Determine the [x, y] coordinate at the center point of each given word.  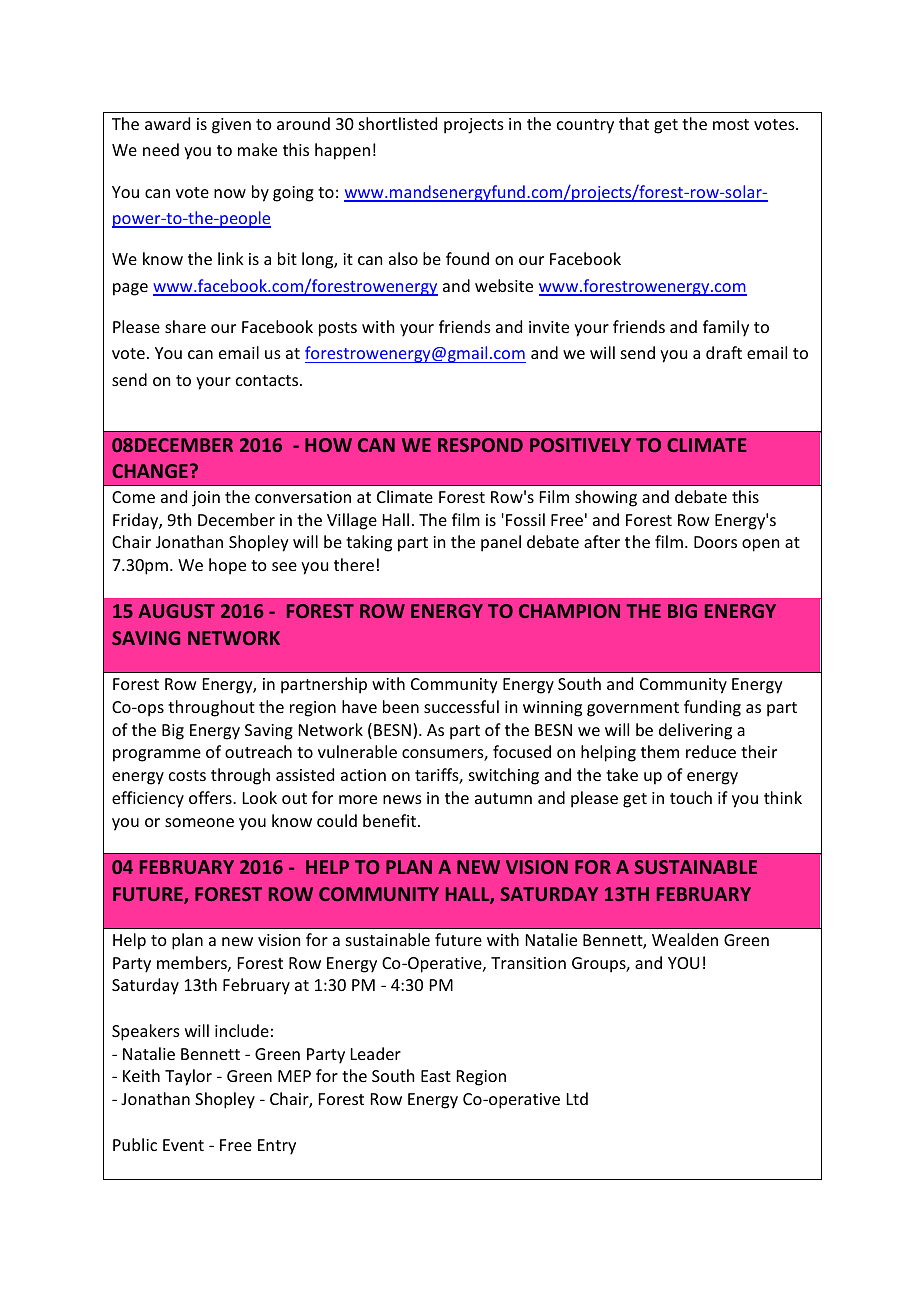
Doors [715, 542]
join [206, 499]
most [731, 124]
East [436, 1076]
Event [183, 1145]
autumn [503, 798]
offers [211, 797]
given [231, 126]
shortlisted [398, 123]
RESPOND [480, 445]
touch [691, 797]
